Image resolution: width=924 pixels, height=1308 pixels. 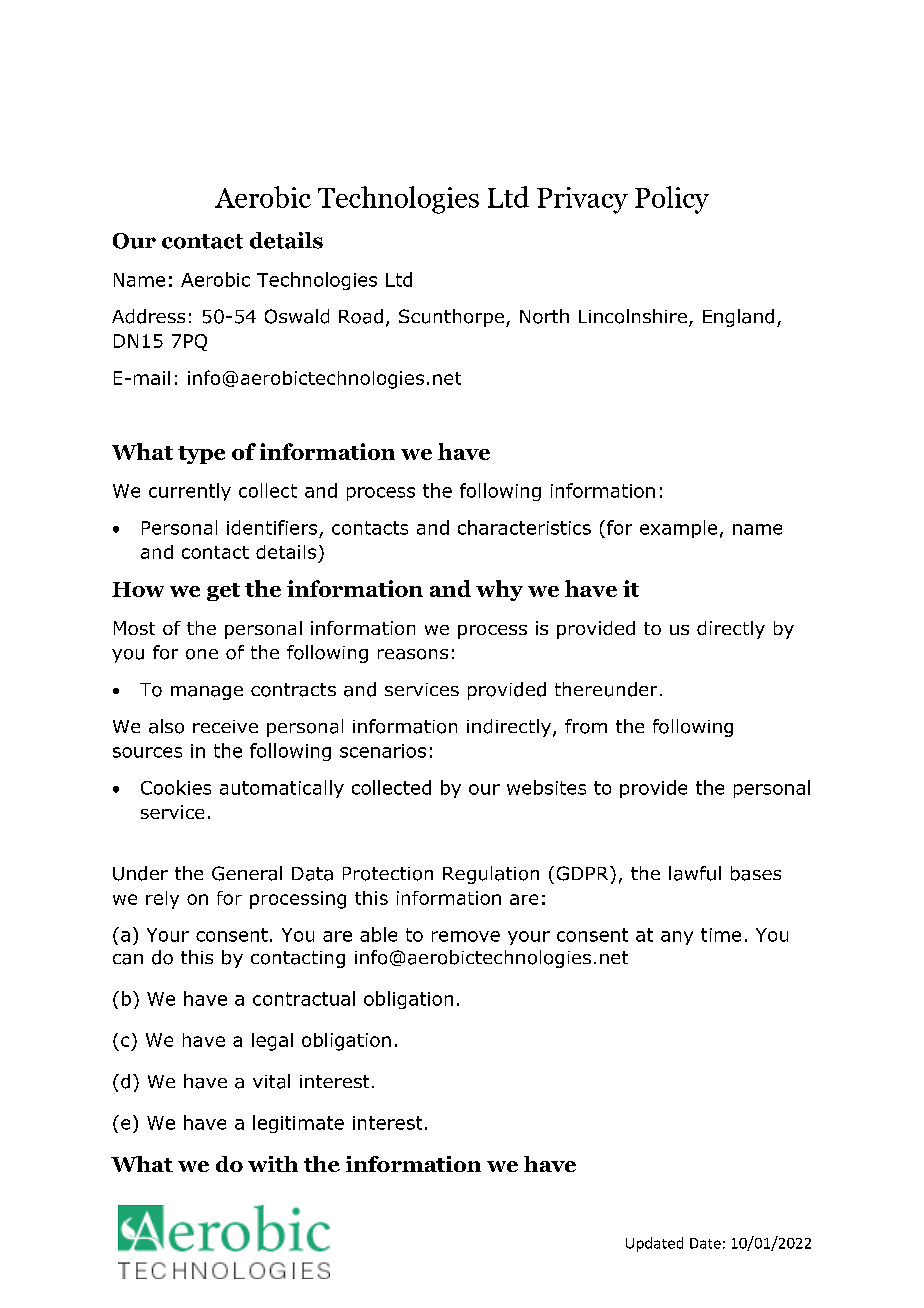 What do you see at coordinates (298, 1124) in the screenshot?
I see `legitimate` at bounding box center [298, 1124].
